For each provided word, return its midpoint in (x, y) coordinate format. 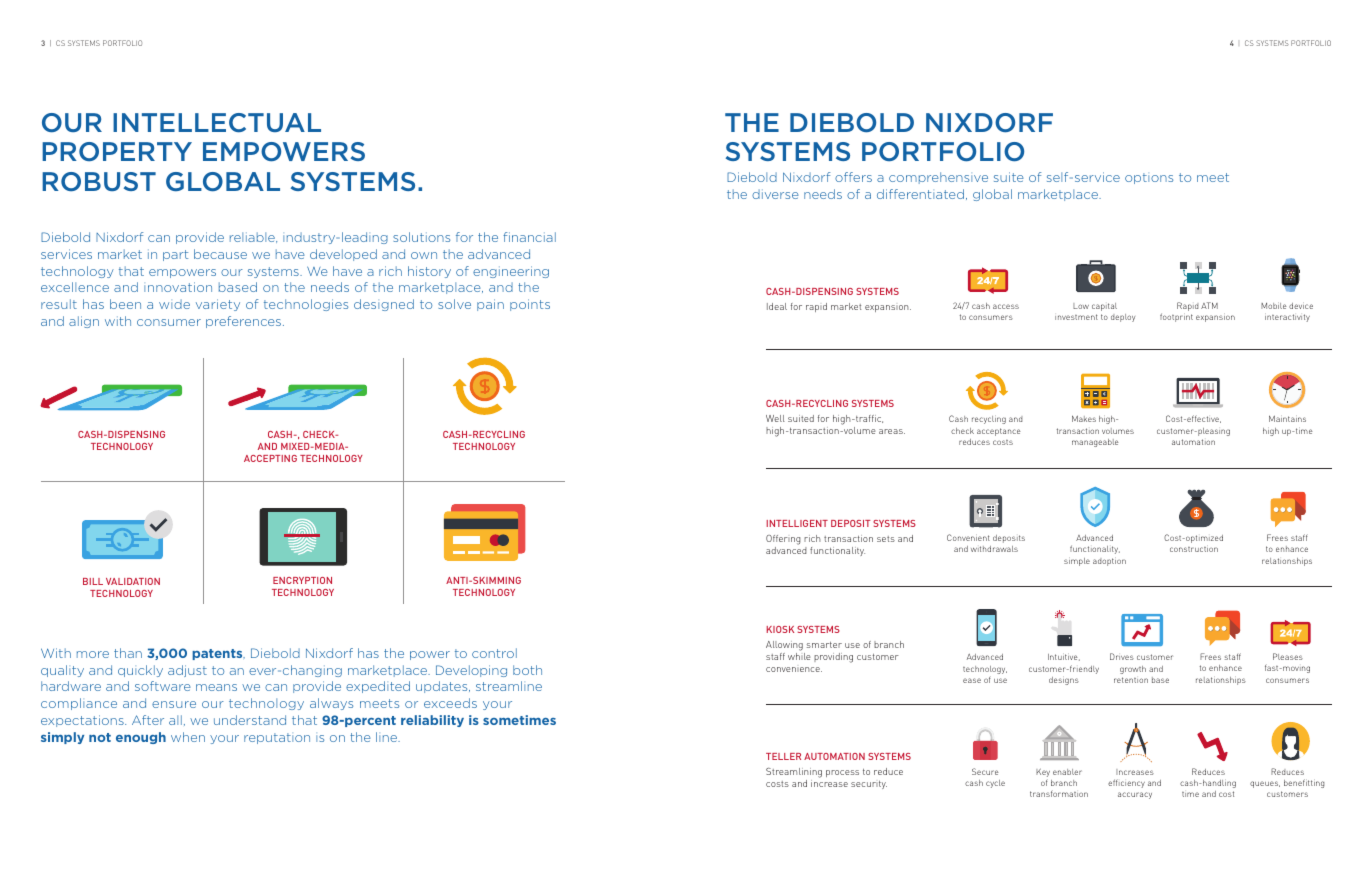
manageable (1095, 443)
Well (775, 418)
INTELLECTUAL (217, 123)
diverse (775, 194)
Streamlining (794, 773)
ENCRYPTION (302, 580)
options (1149, 178)
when (188, 737)
